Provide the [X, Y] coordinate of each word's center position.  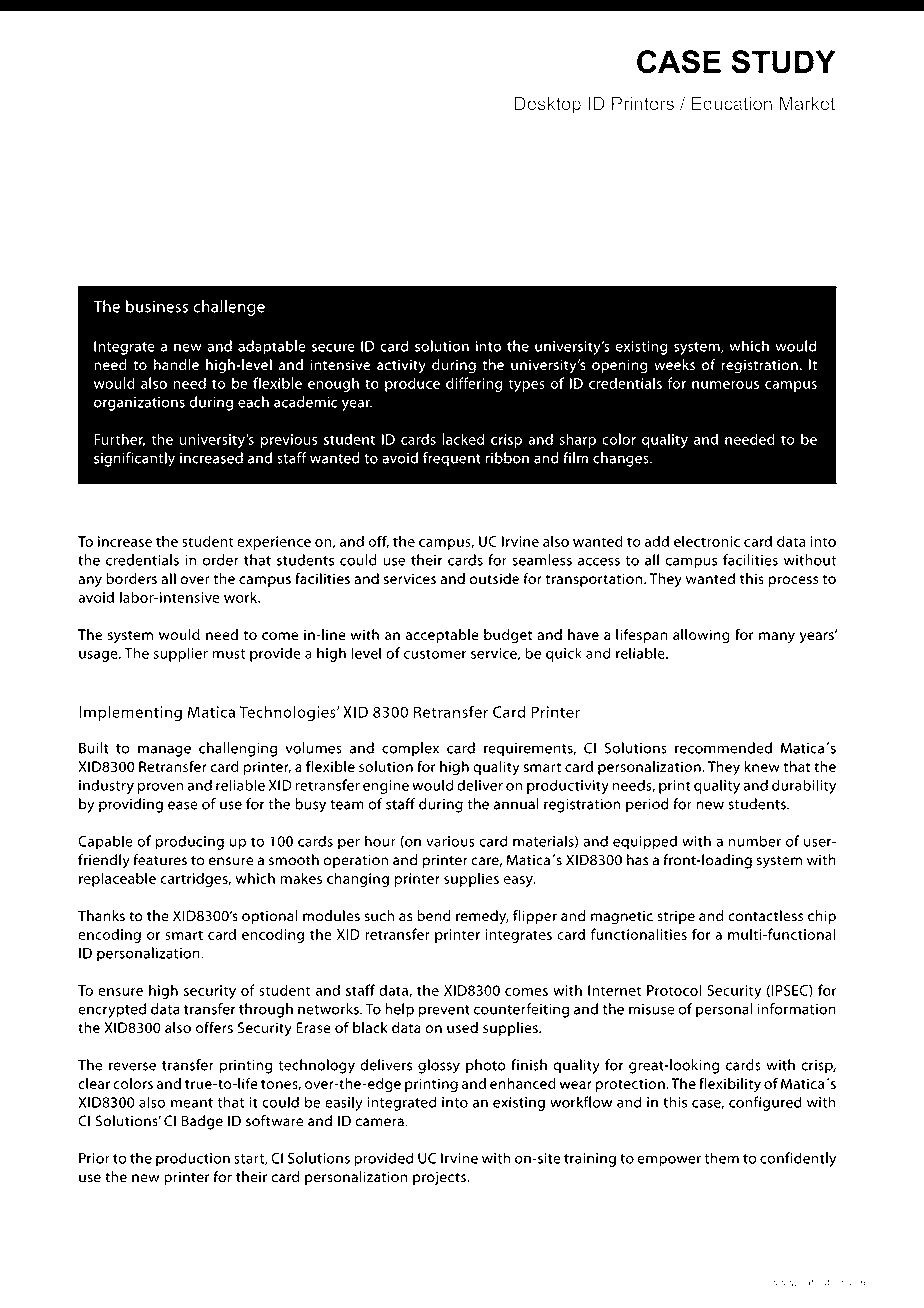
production [193, 1159]
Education [732, 103]
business [157, 306]
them [721, 1158]
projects [440, 1178]
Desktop [548, 105]
